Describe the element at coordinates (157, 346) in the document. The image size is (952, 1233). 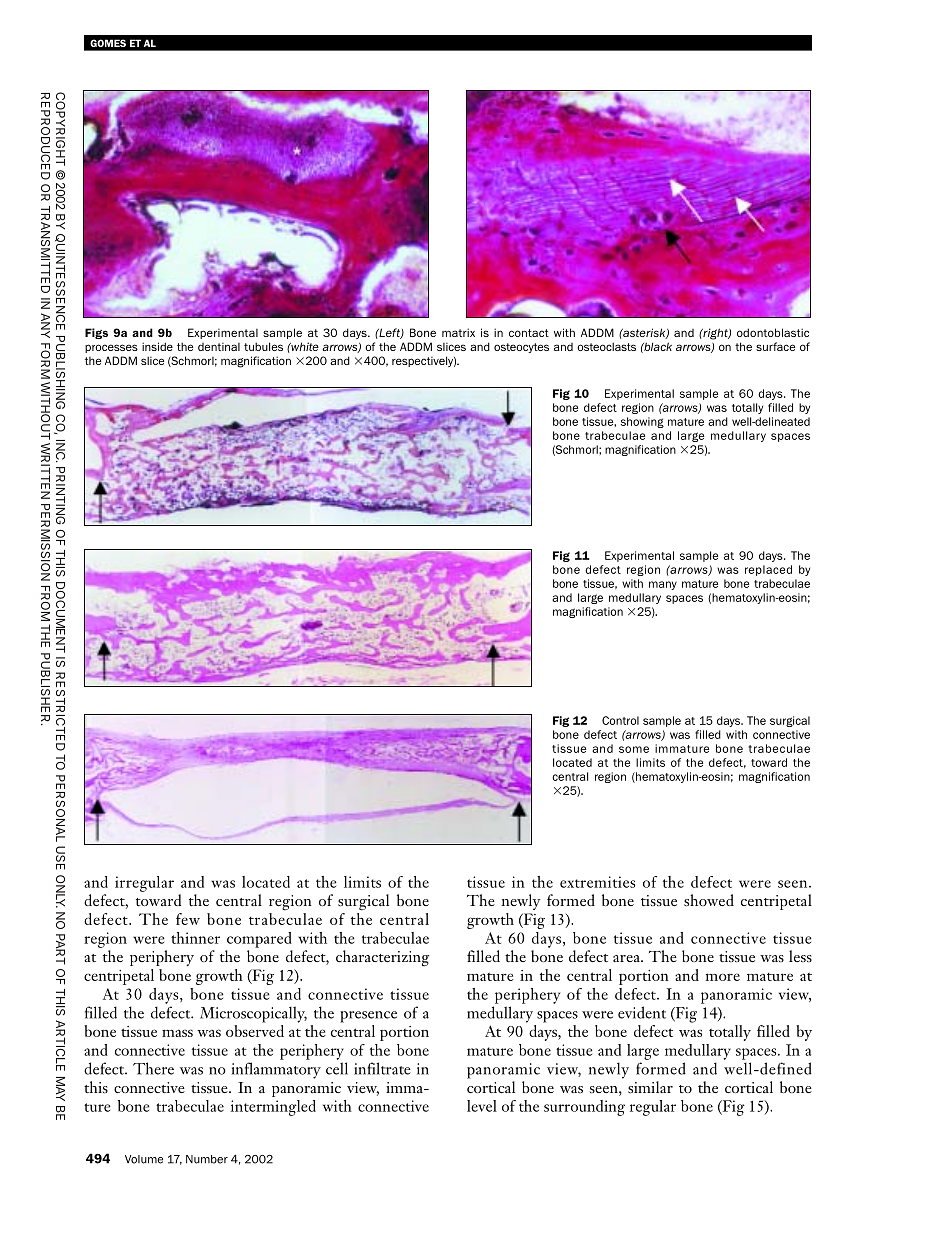
I see `inside` at that location.
